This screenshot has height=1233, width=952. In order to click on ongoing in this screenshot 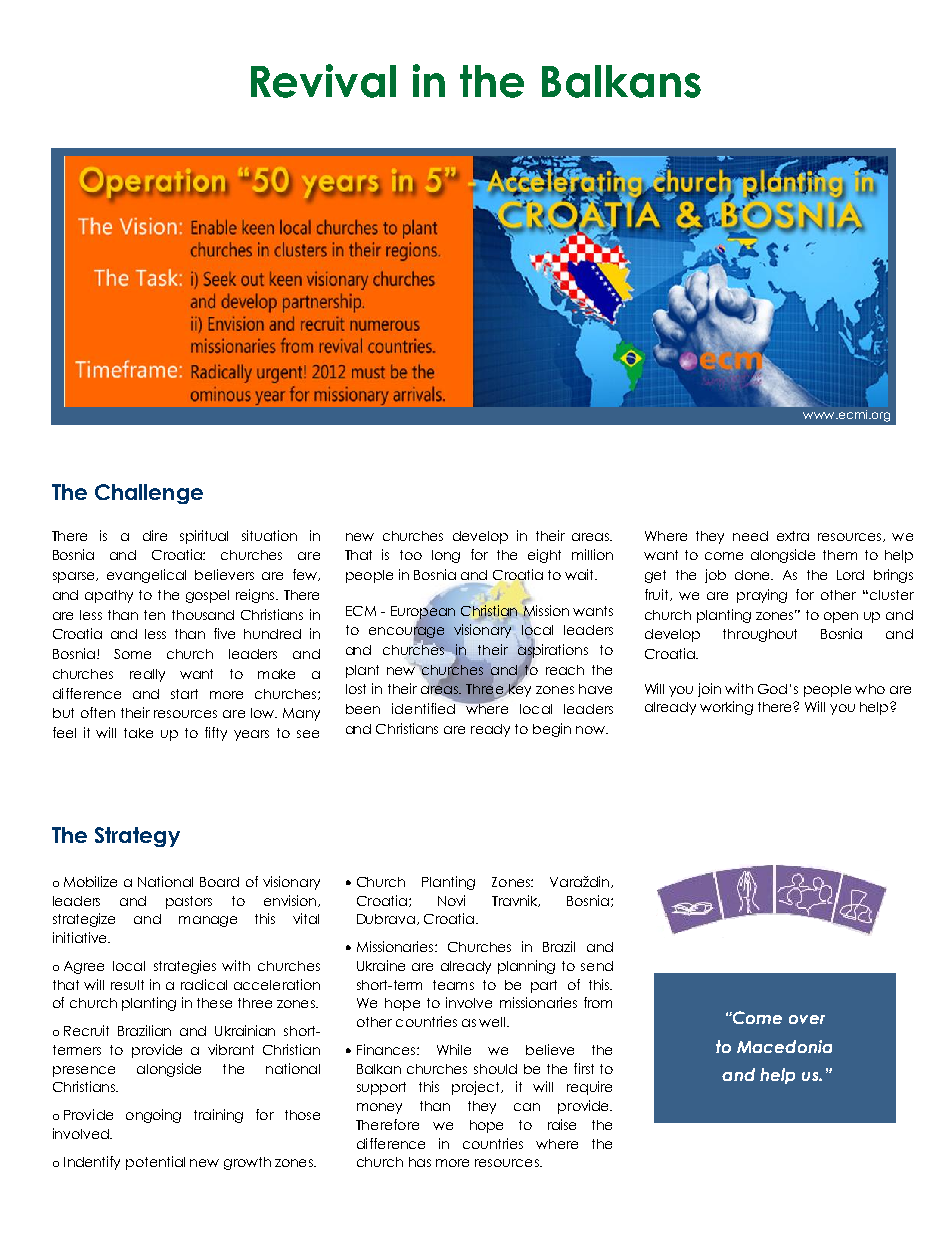, I will do `click(153, 1116)`.
